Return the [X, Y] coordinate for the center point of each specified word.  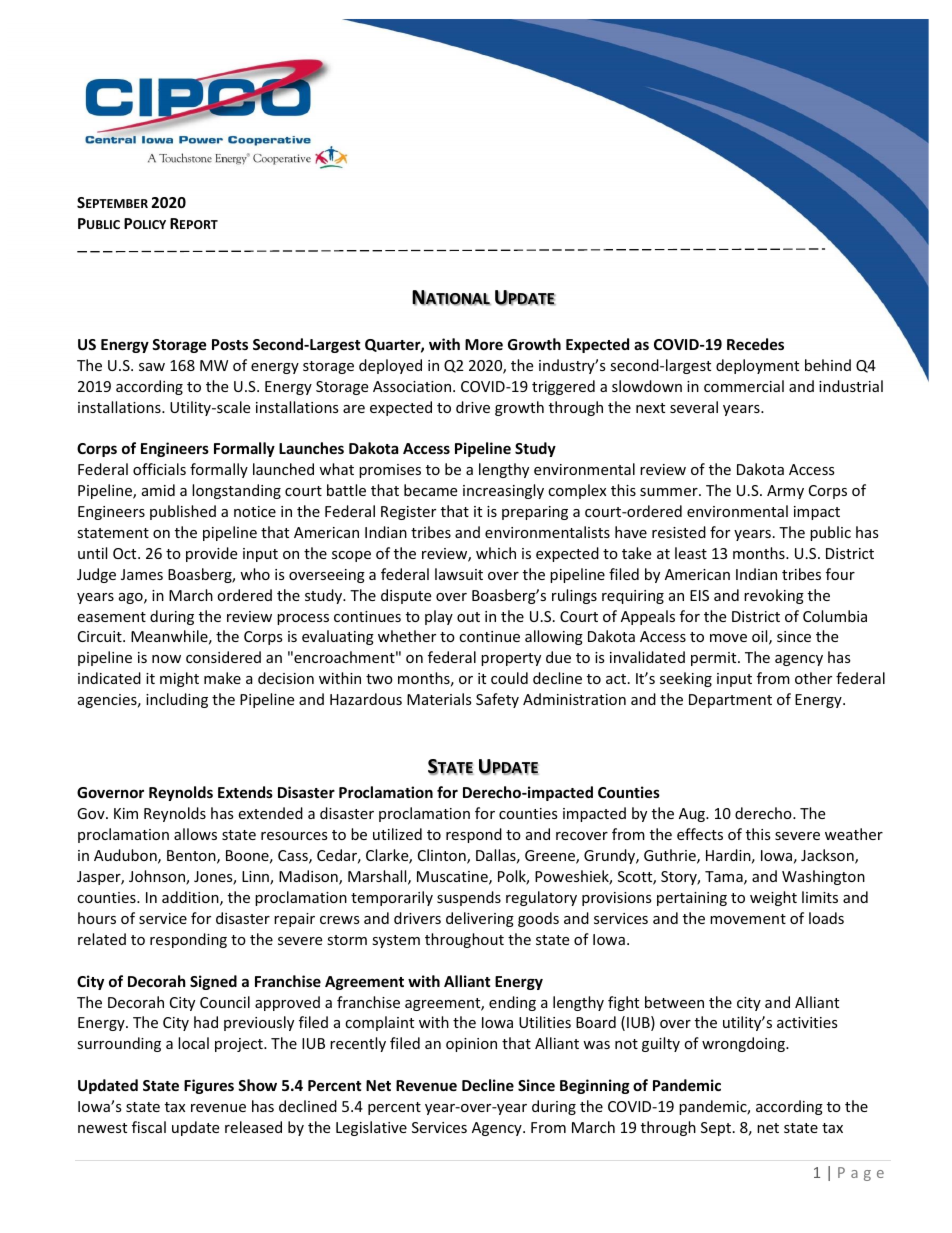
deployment [757, 366]
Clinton [443, 856]
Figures [209, 1086]
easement [111, 617]
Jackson [828, 856]
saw [152, 367]
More [484, 344]
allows [195, 834]
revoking [774, 596]
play [439, 617]
